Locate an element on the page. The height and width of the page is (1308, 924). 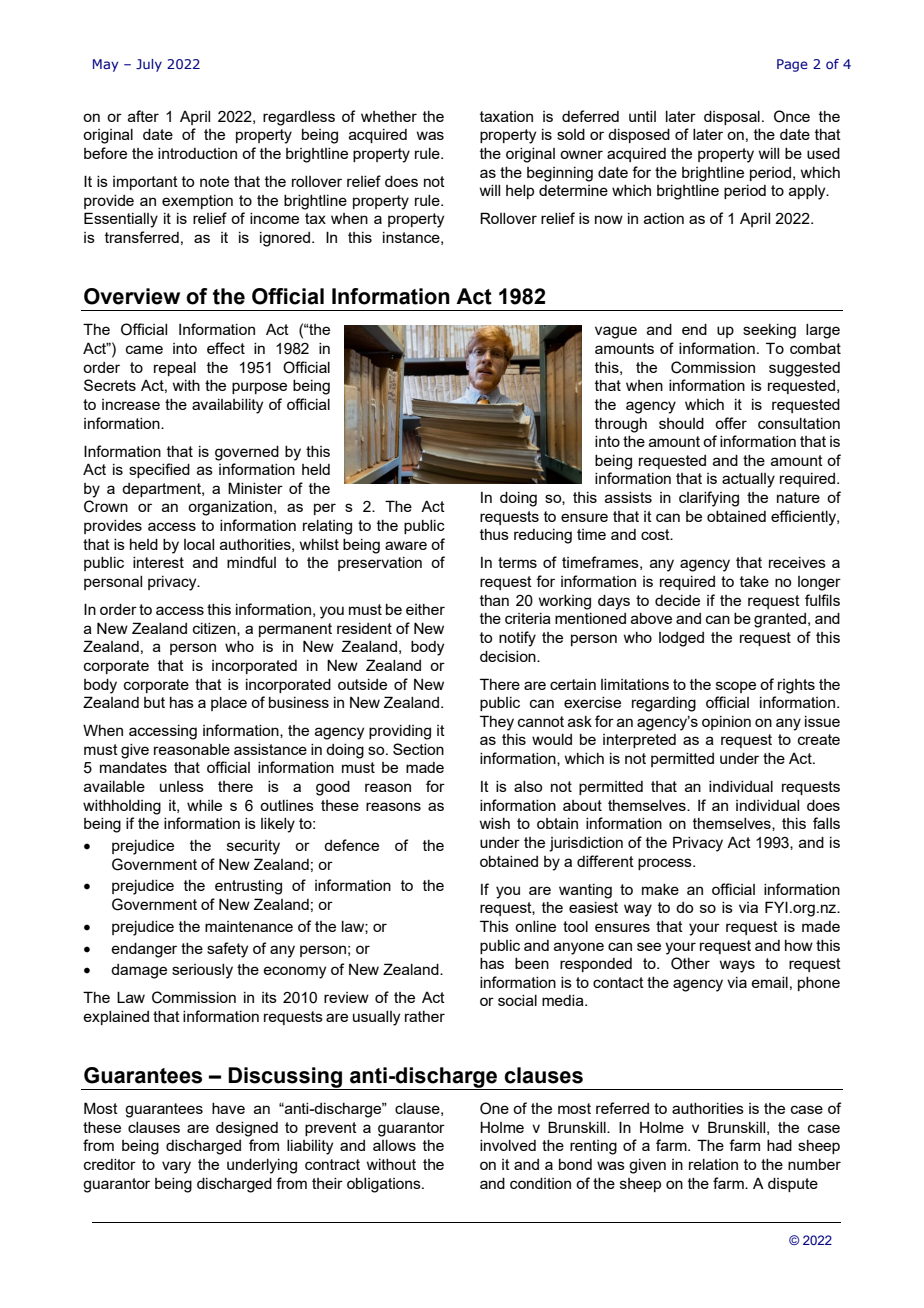
make is located at coordinates (660, 889).
